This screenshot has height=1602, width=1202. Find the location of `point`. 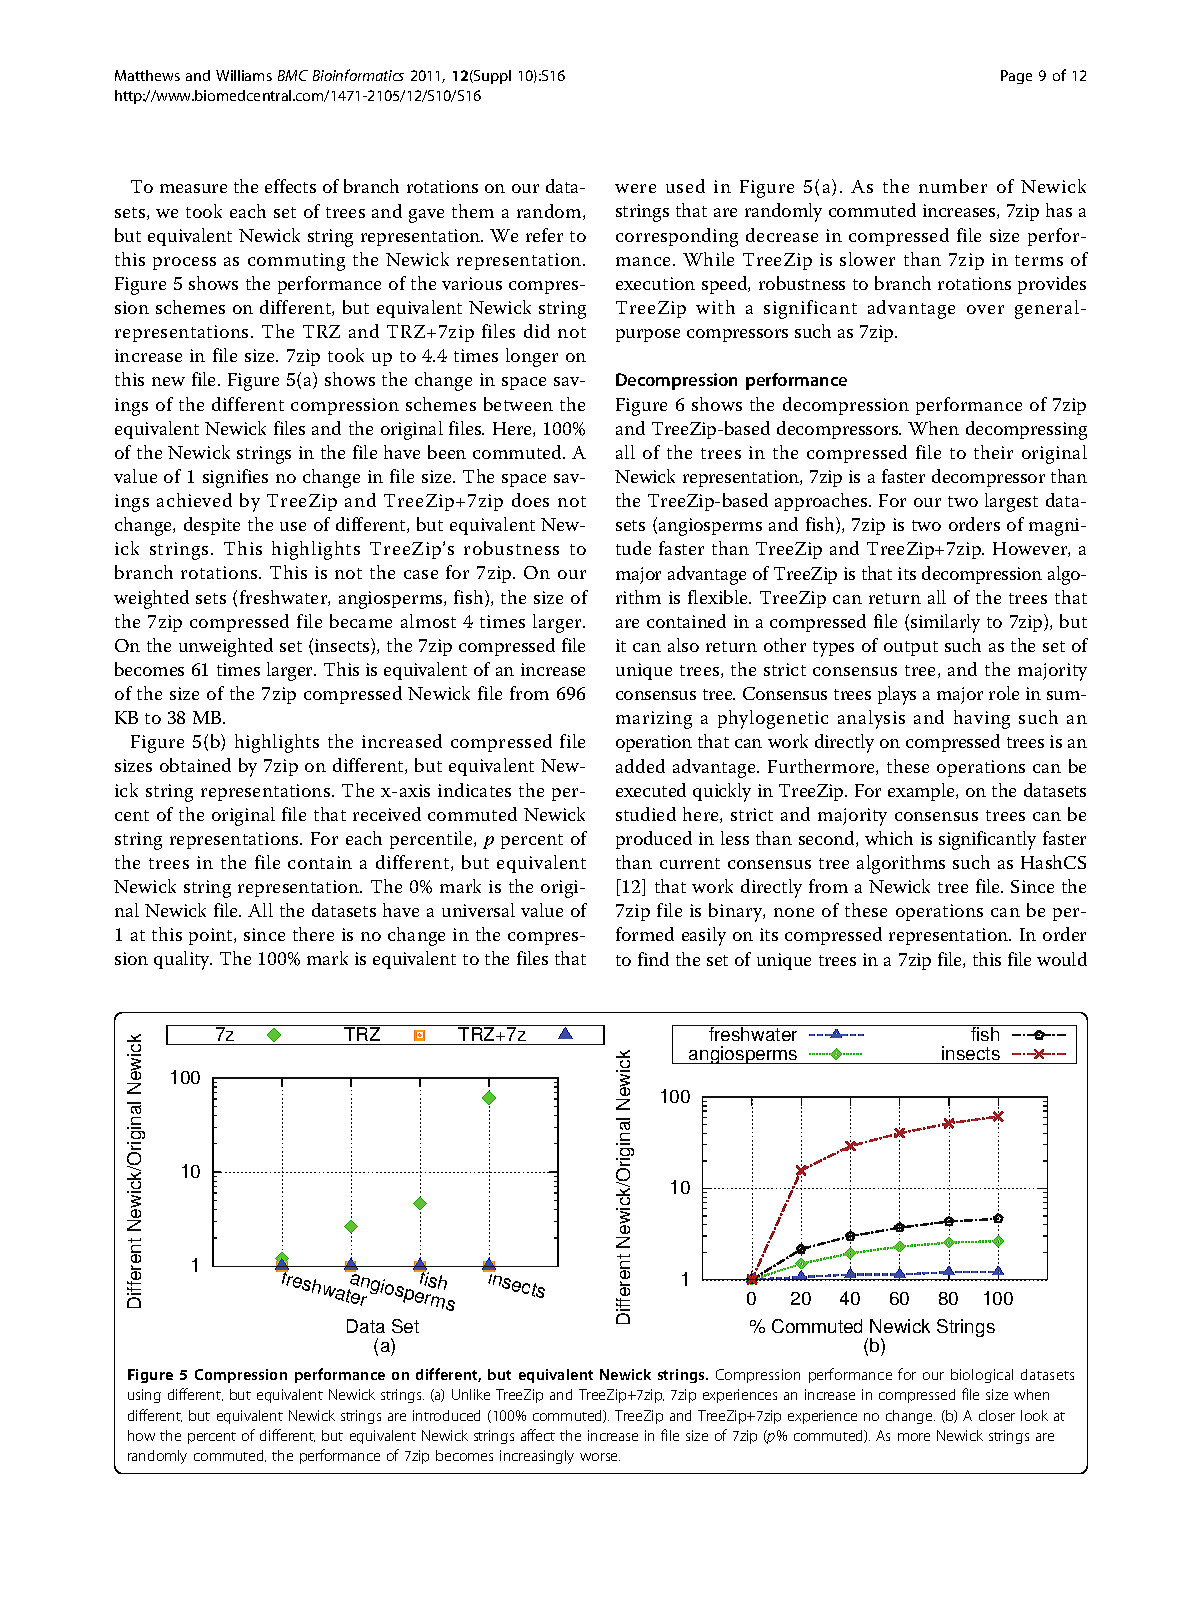

point is located at coordinates (212, 936).
